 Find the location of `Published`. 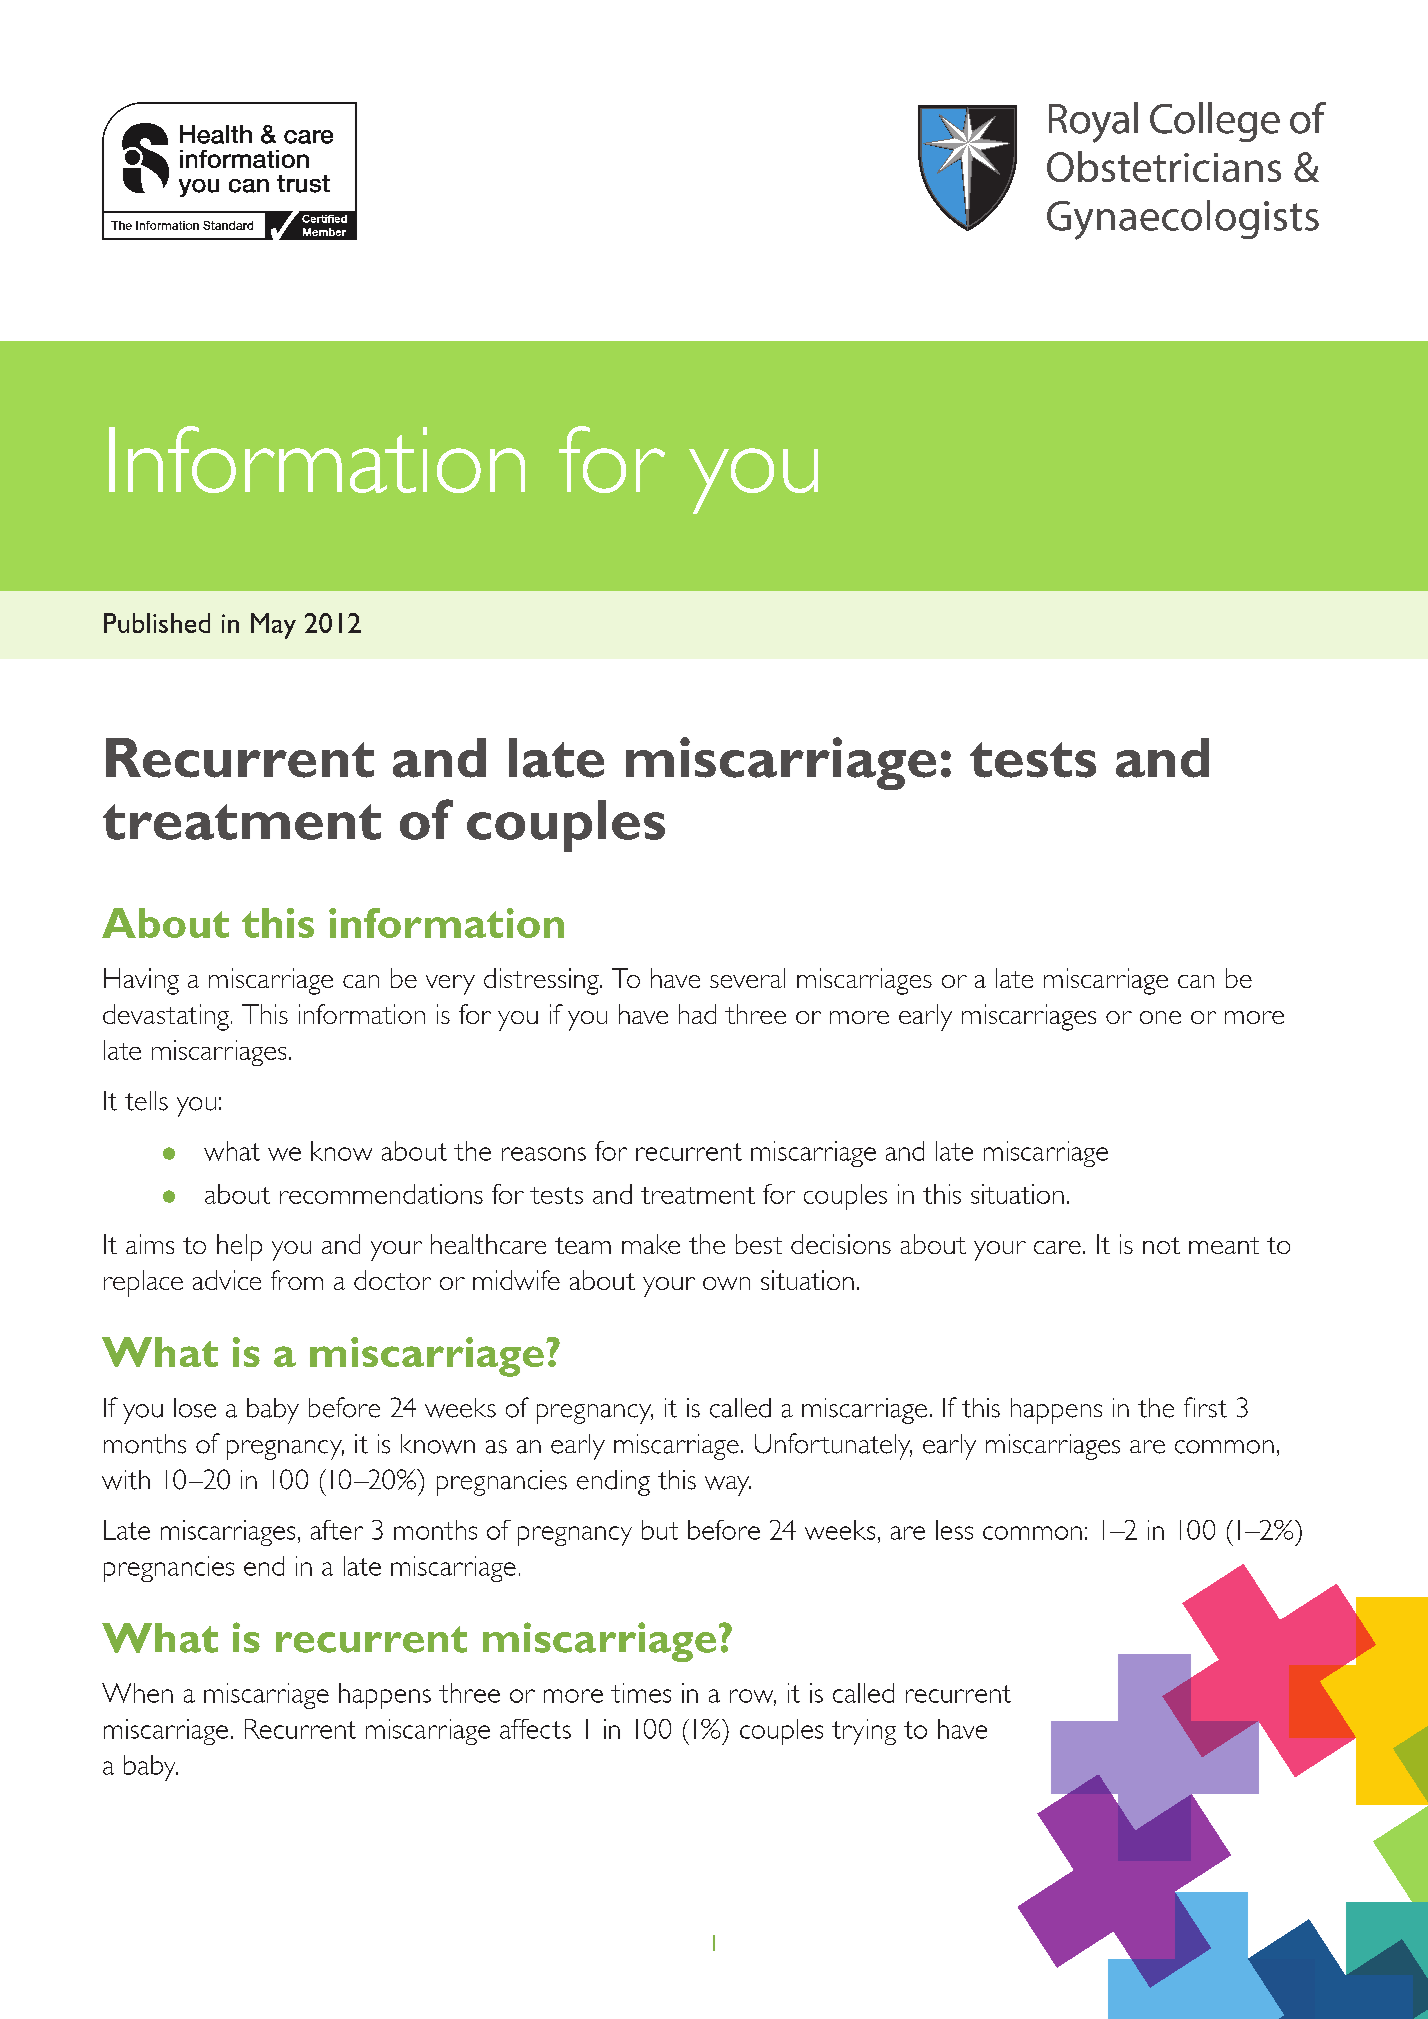

Published is located at coordinates (157, 623).
